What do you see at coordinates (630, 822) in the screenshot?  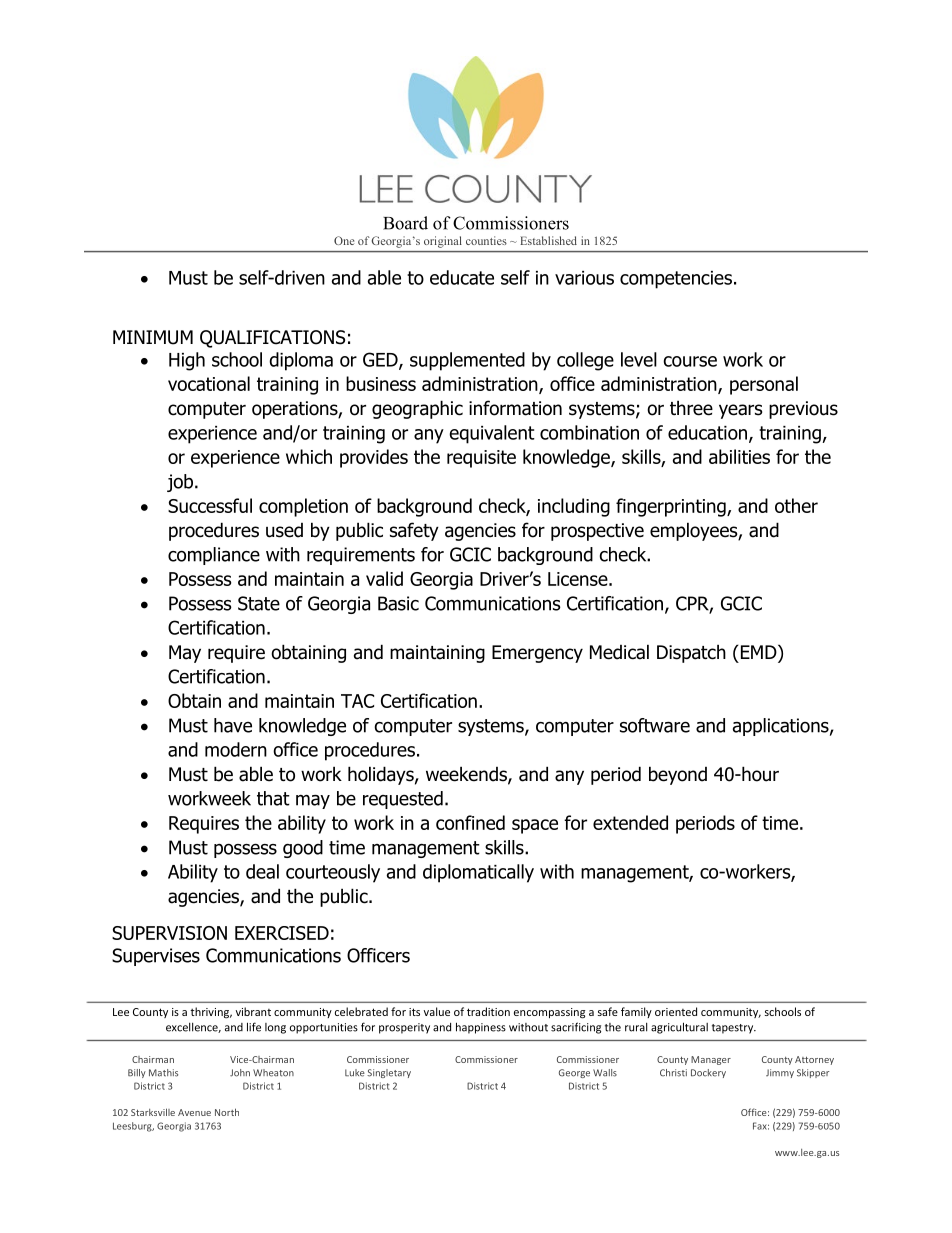 I see `extended` at bounding box center [630, 822].
